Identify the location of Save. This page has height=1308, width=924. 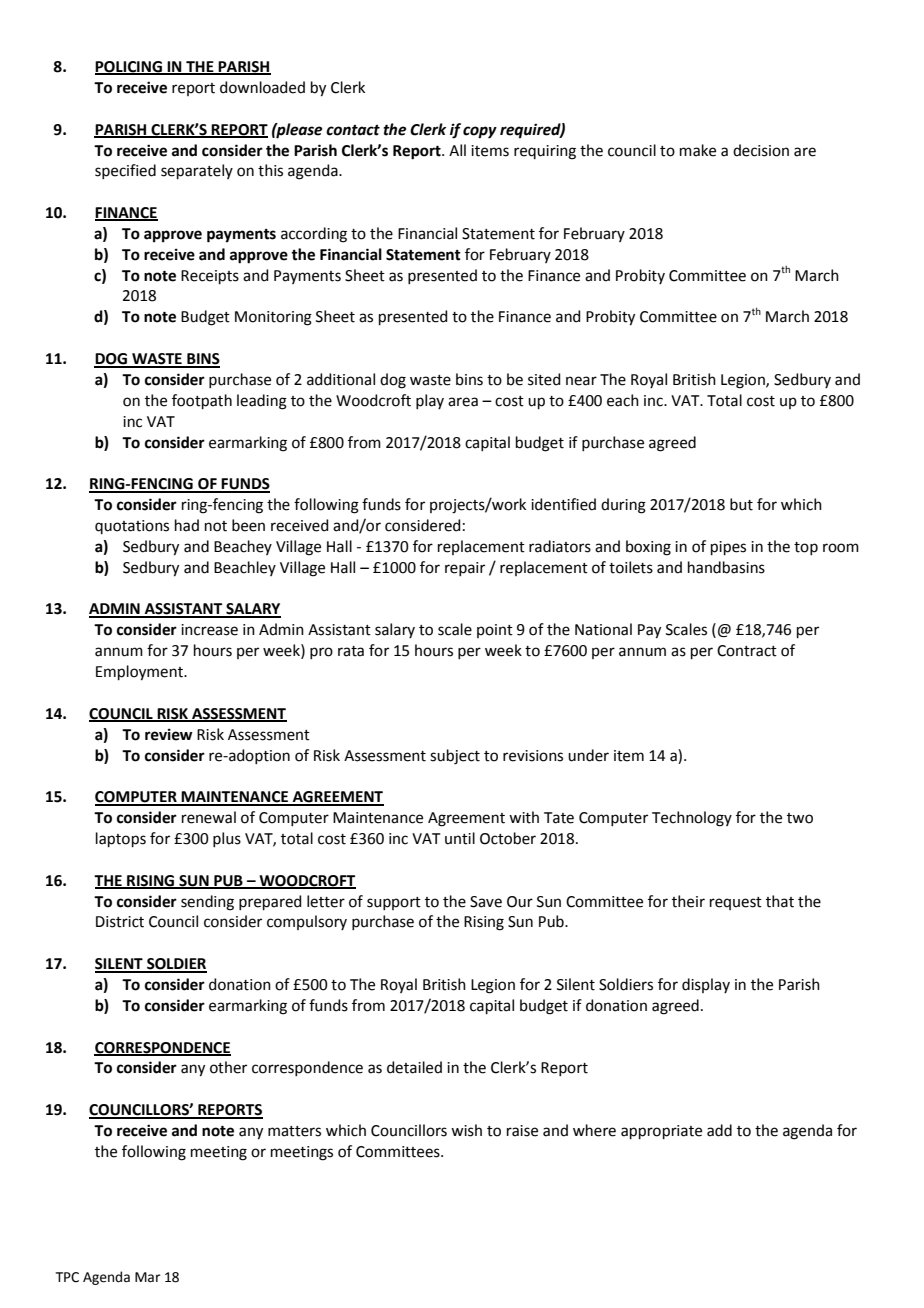
(486, 902).
